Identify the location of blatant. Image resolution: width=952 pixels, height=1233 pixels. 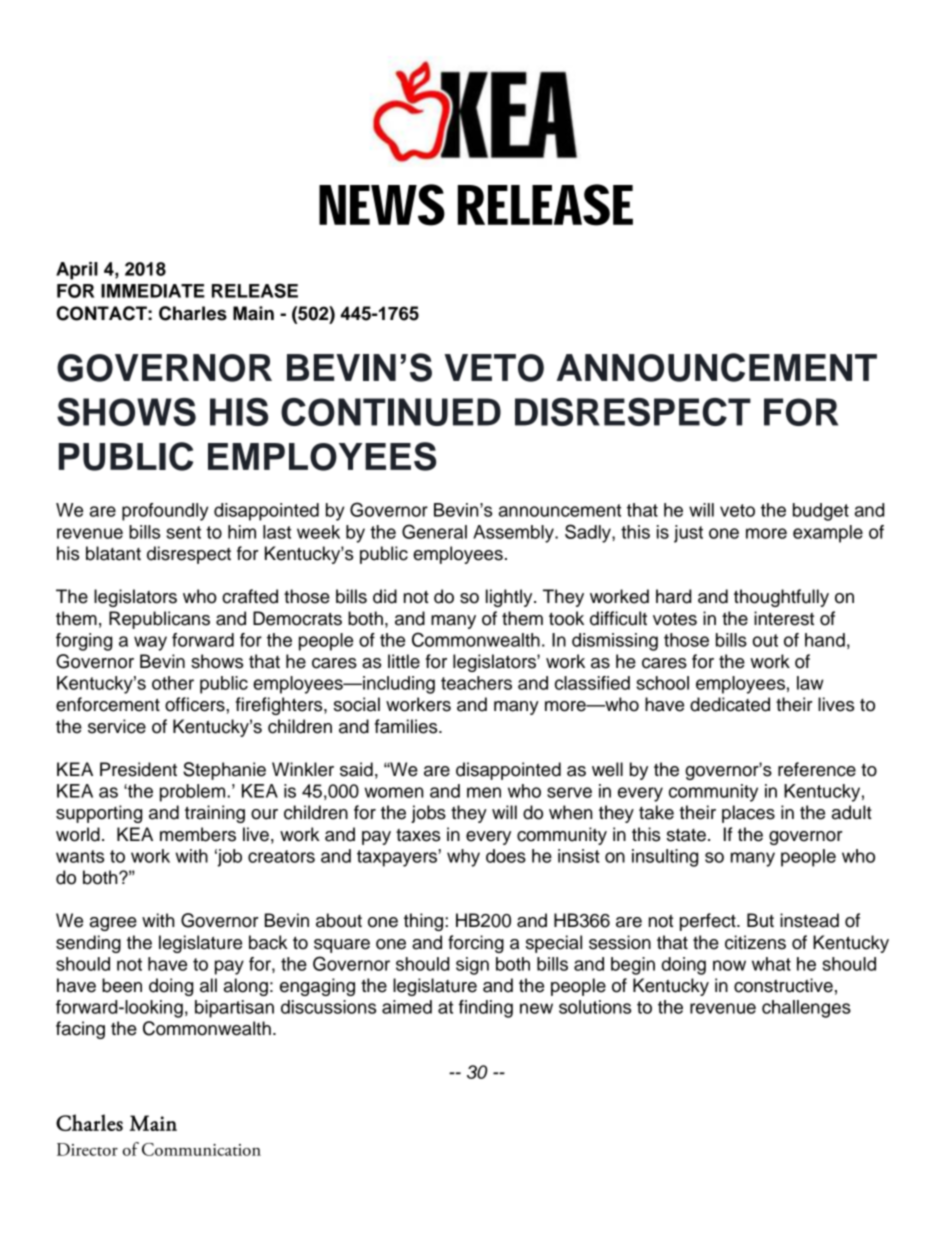
(113, 553).
